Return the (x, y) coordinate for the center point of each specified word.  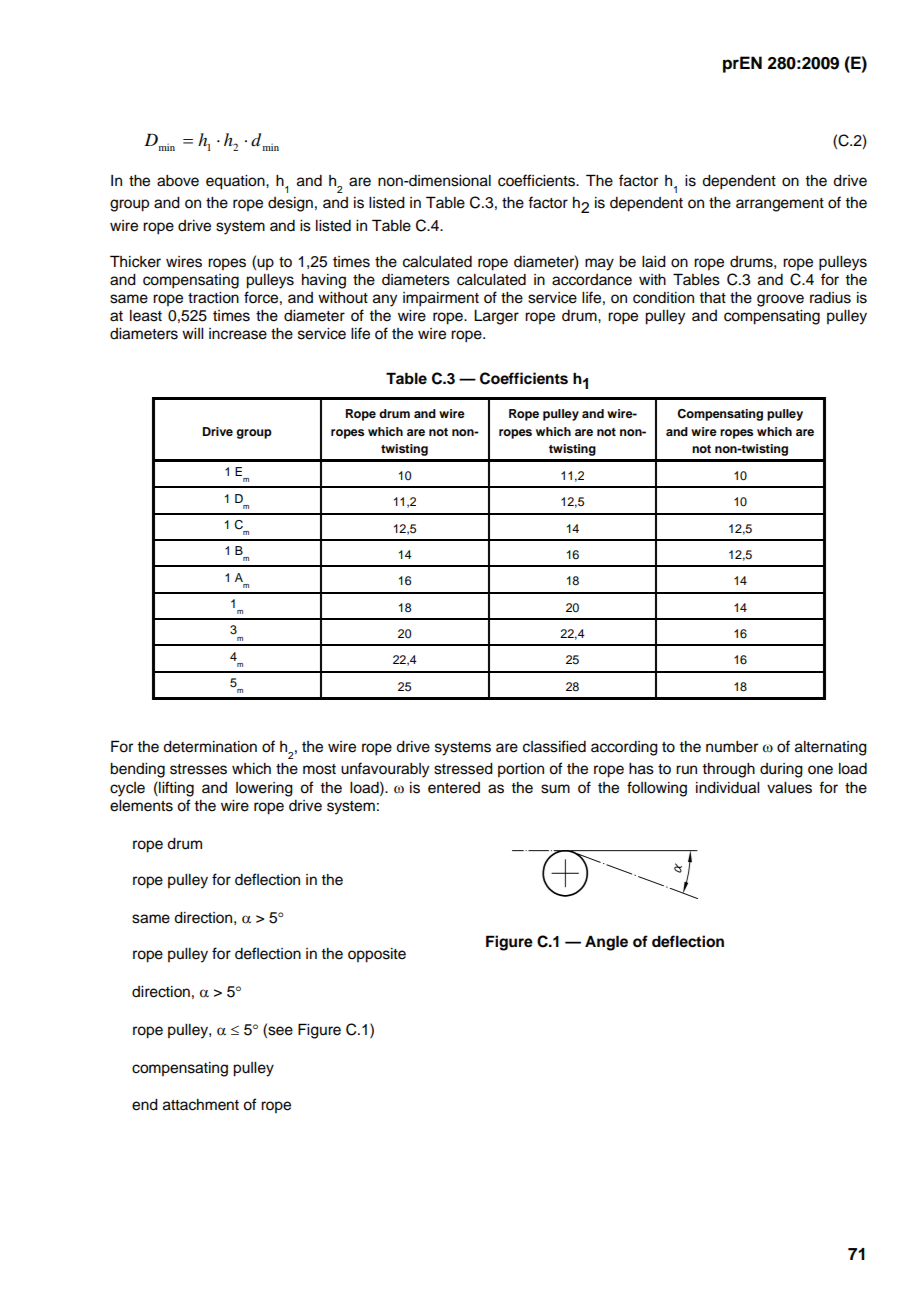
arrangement (780, 205)
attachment (201, 1105)
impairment (441, 299)
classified (554, 746)
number (732, 747)
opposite (377, 955)
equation (236, 182)
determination (210, 747)
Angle (606, 943)
